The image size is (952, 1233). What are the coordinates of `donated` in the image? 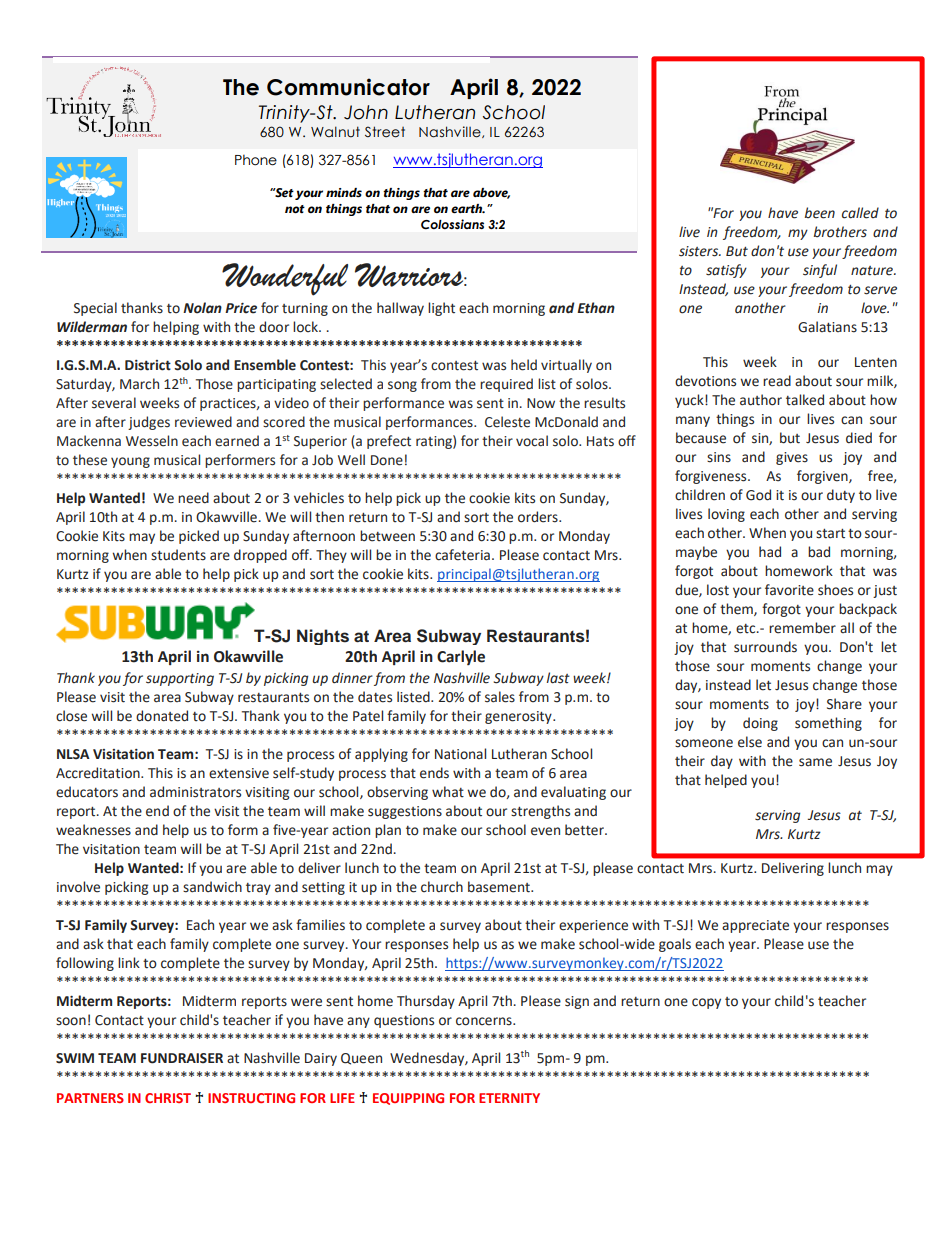 It's located at (162, 716).
